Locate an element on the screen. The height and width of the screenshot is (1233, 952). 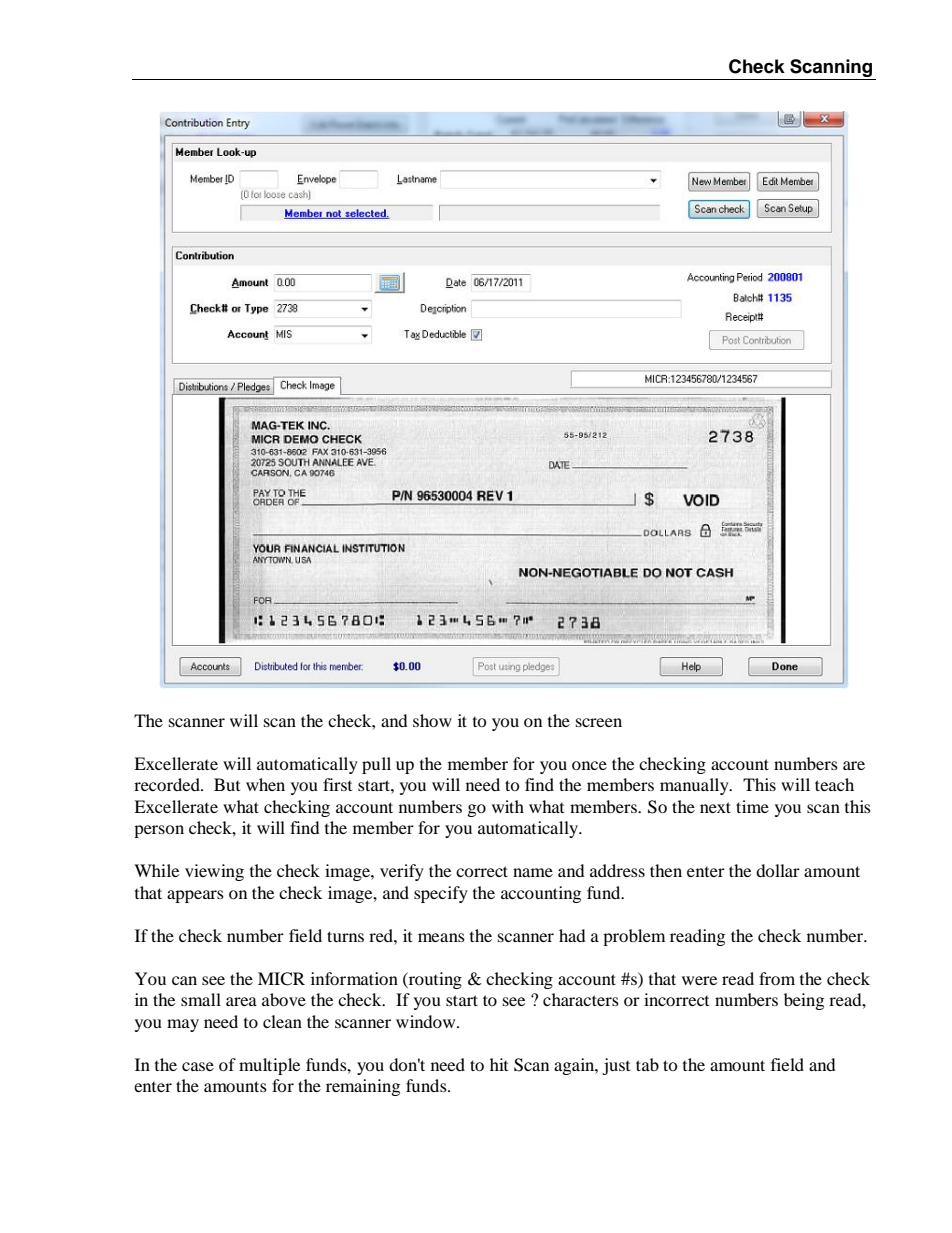
appears is located at coordinates (195, 896).
